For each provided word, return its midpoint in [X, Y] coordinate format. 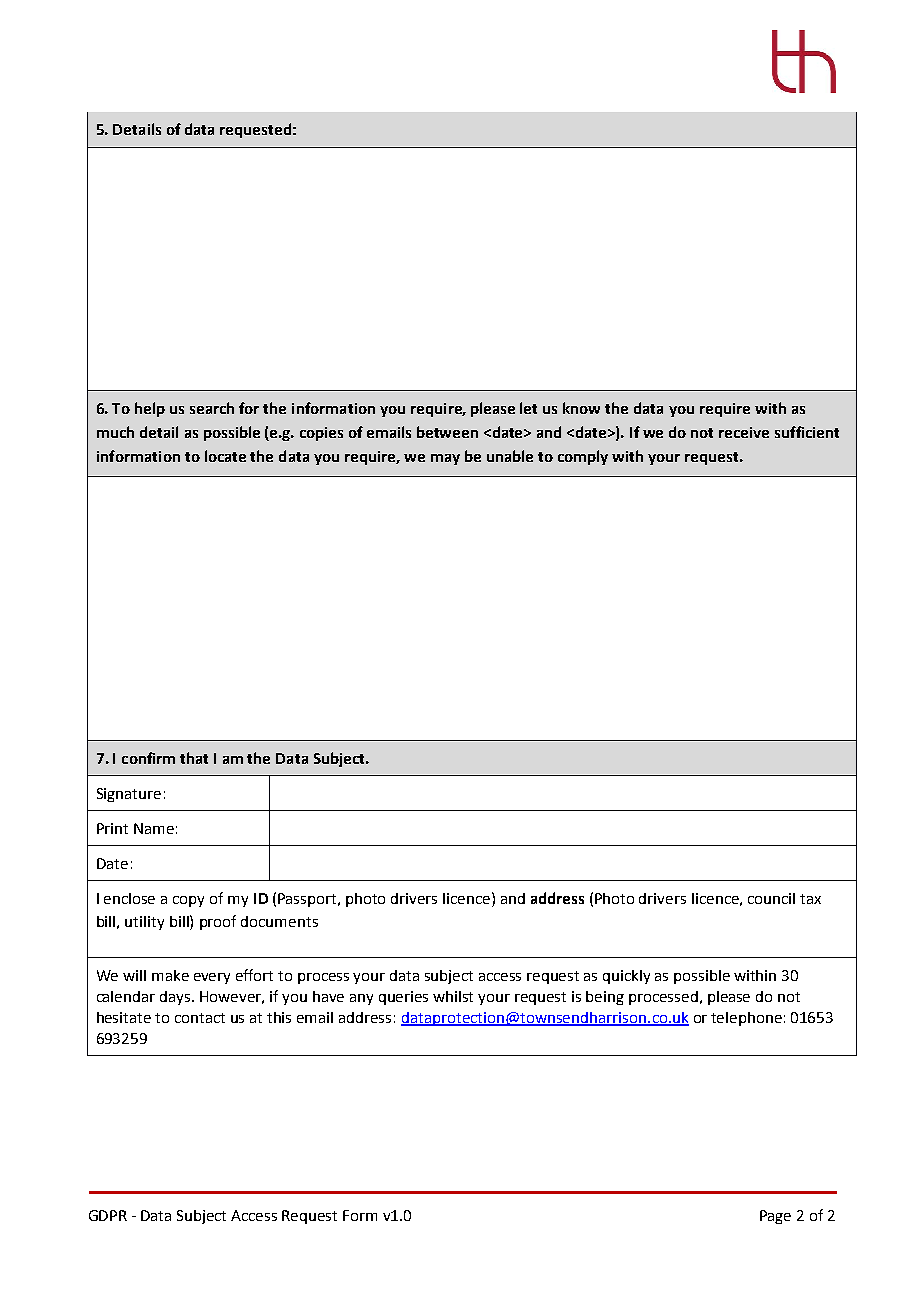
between [447, 432]
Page [775, 1217]
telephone [746, 1019]
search [212, 408]
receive [744, 432]
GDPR [108, 1215]
